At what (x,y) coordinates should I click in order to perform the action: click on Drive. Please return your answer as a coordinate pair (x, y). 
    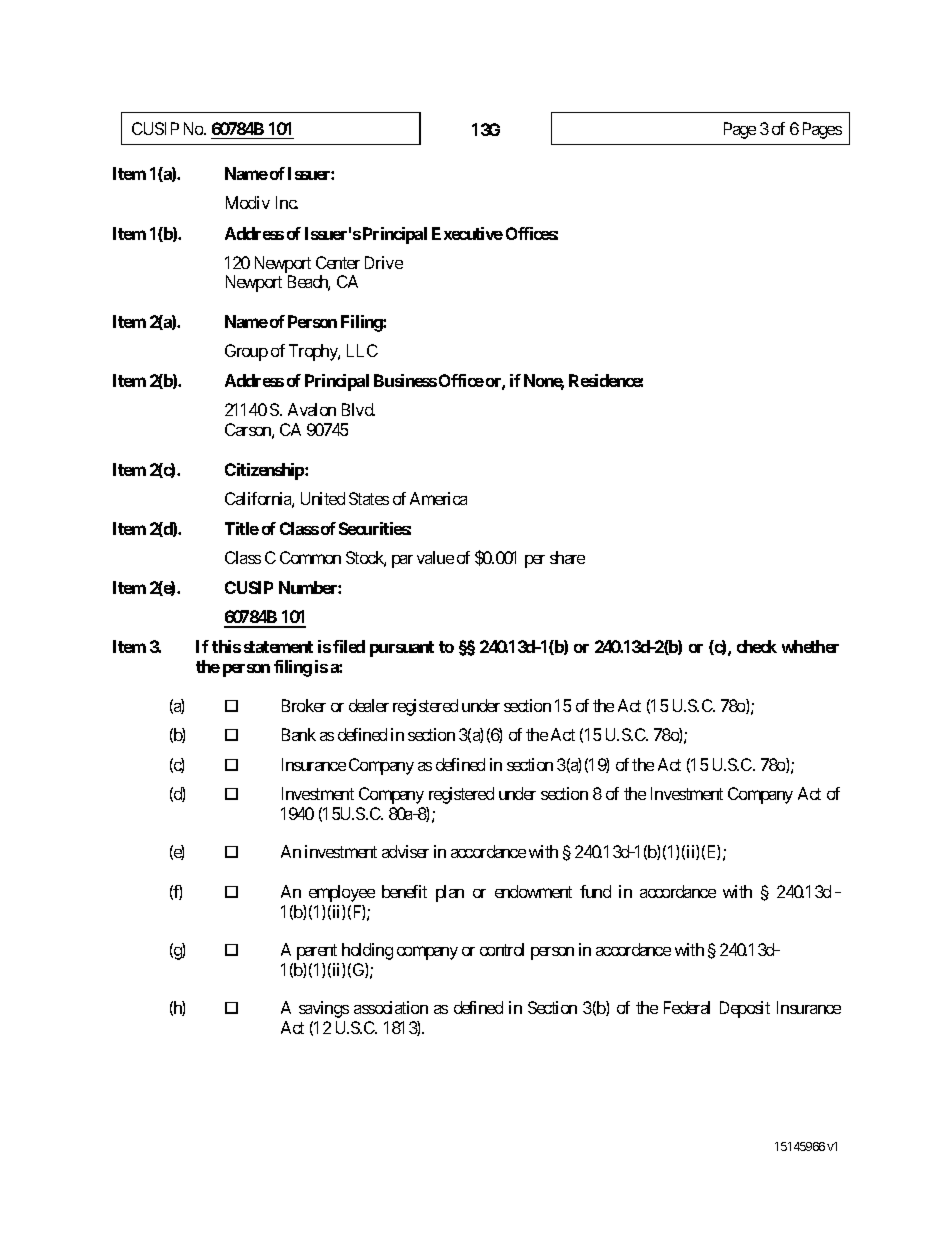
    Looking at the image, I should click on (384, 262).
